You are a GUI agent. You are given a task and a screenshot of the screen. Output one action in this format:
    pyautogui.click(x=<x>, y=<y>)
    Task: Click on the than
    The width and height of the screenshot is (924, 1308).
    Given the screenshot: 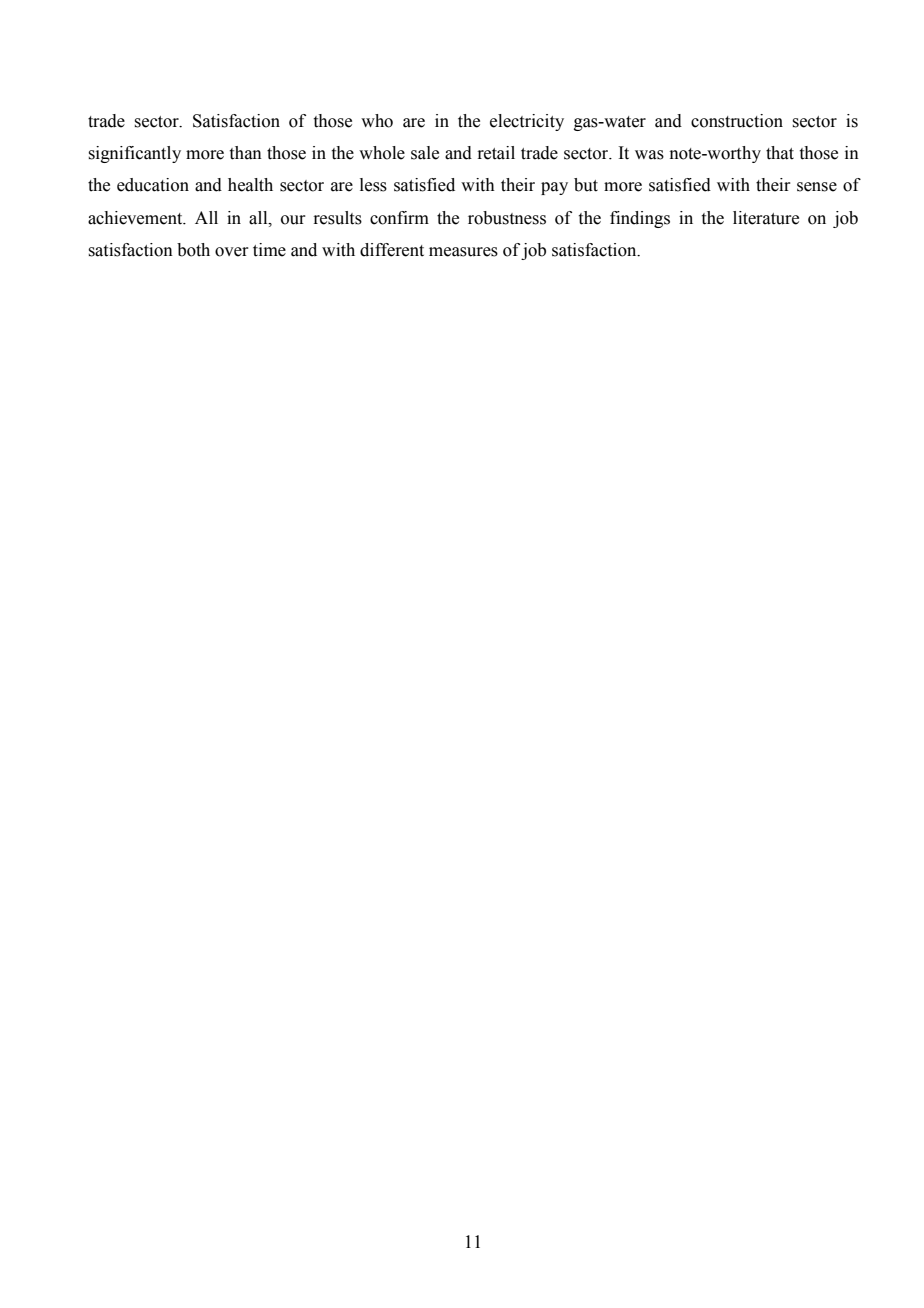 What is the action you would take?
    pyautogui.click(x=246, y=153)
